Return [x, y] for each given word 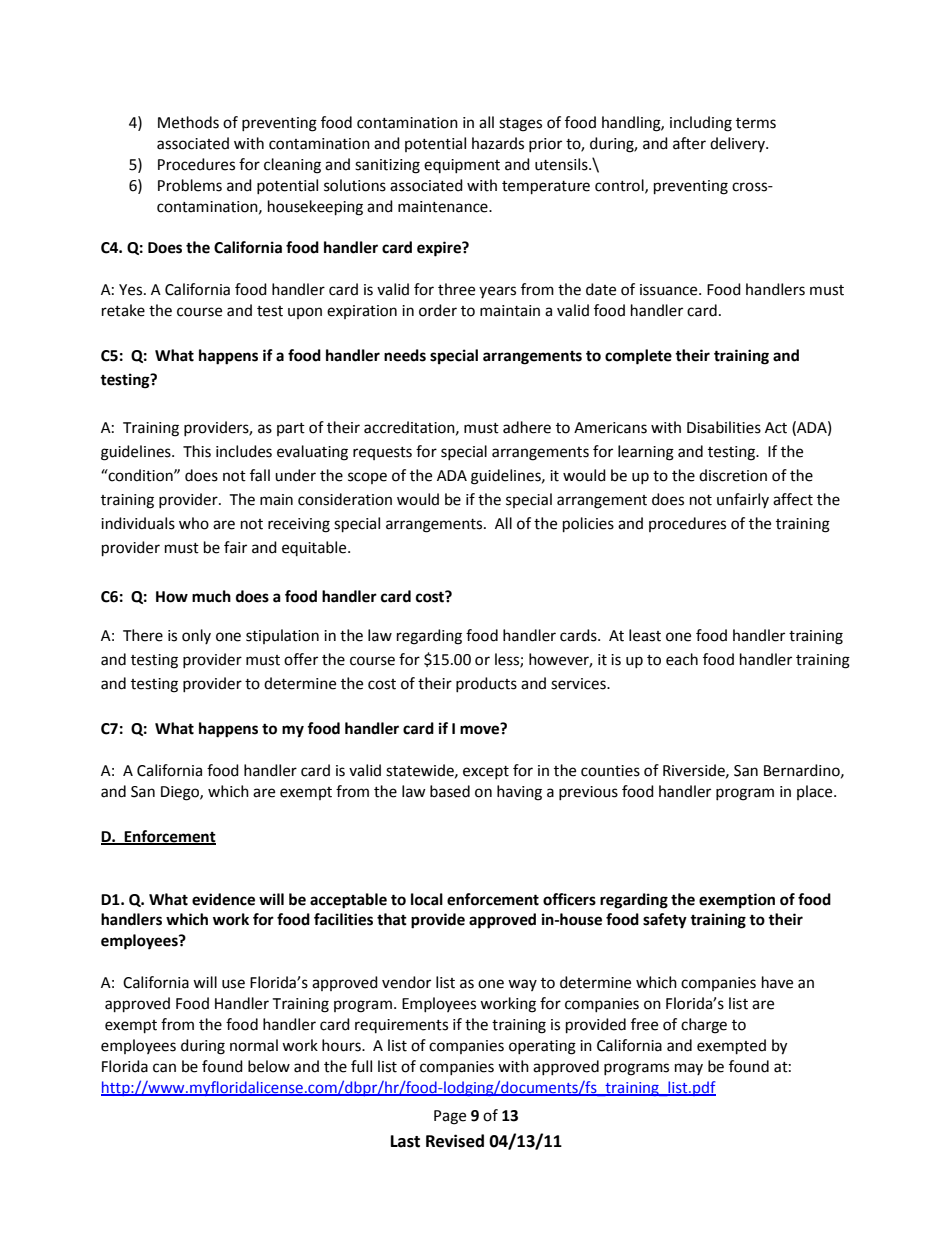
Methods [188, 122]
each [682, 659]
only [196, 636]
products [486, 684]
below [269, 1066]
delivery [738, 144]
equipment [462, 166]
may [689, 1069]
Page [450, 1117]
